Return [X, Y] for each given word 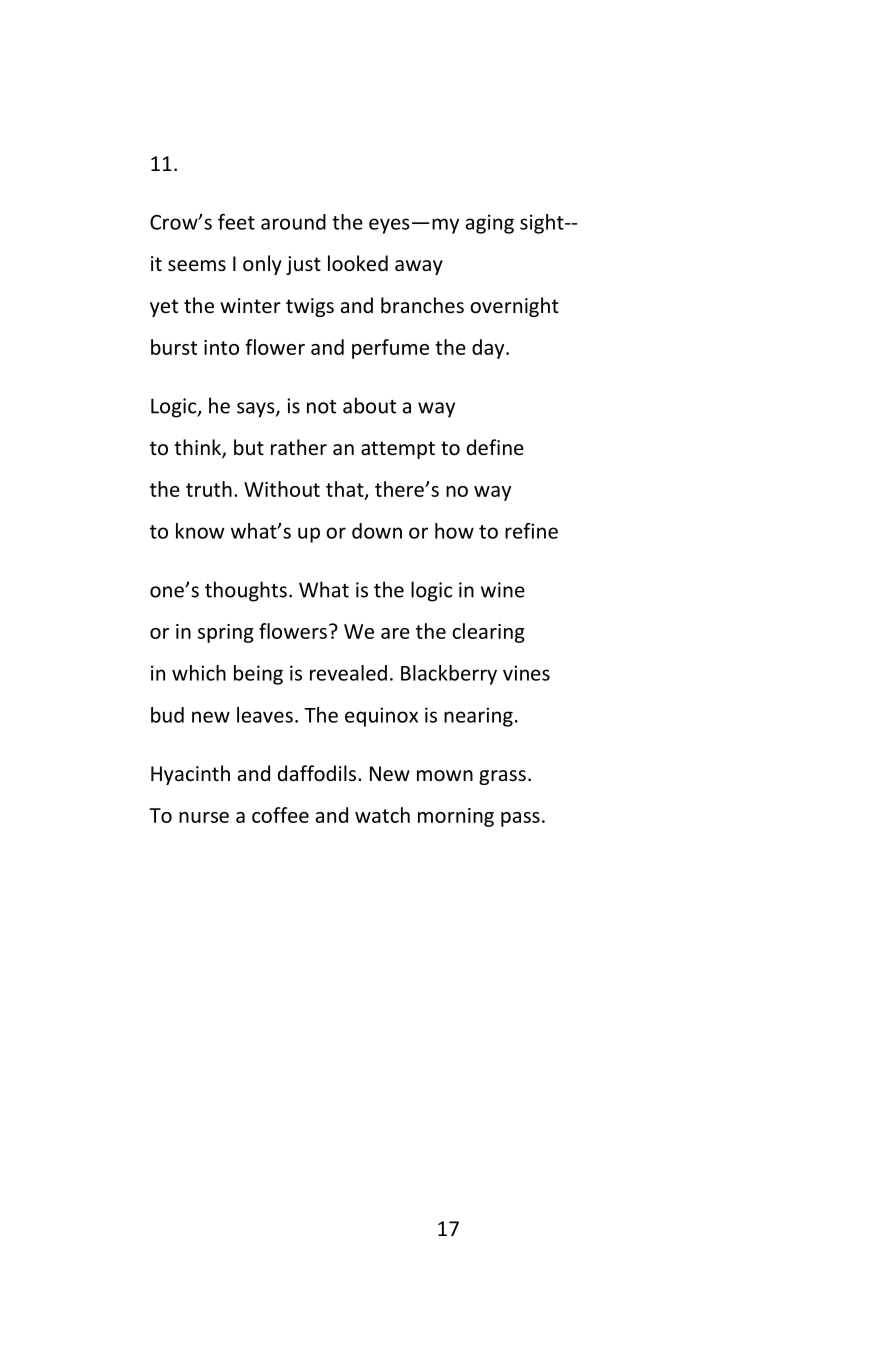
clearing [488, 633]
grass [502, 777]
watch [382, 815]
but [249, 447]
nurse [204, 817]
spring [226, 633]
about [369, 405]
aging [490, 224]
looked [358, 263]
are [395, 633]
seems [197, 266]
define [495, 447]
